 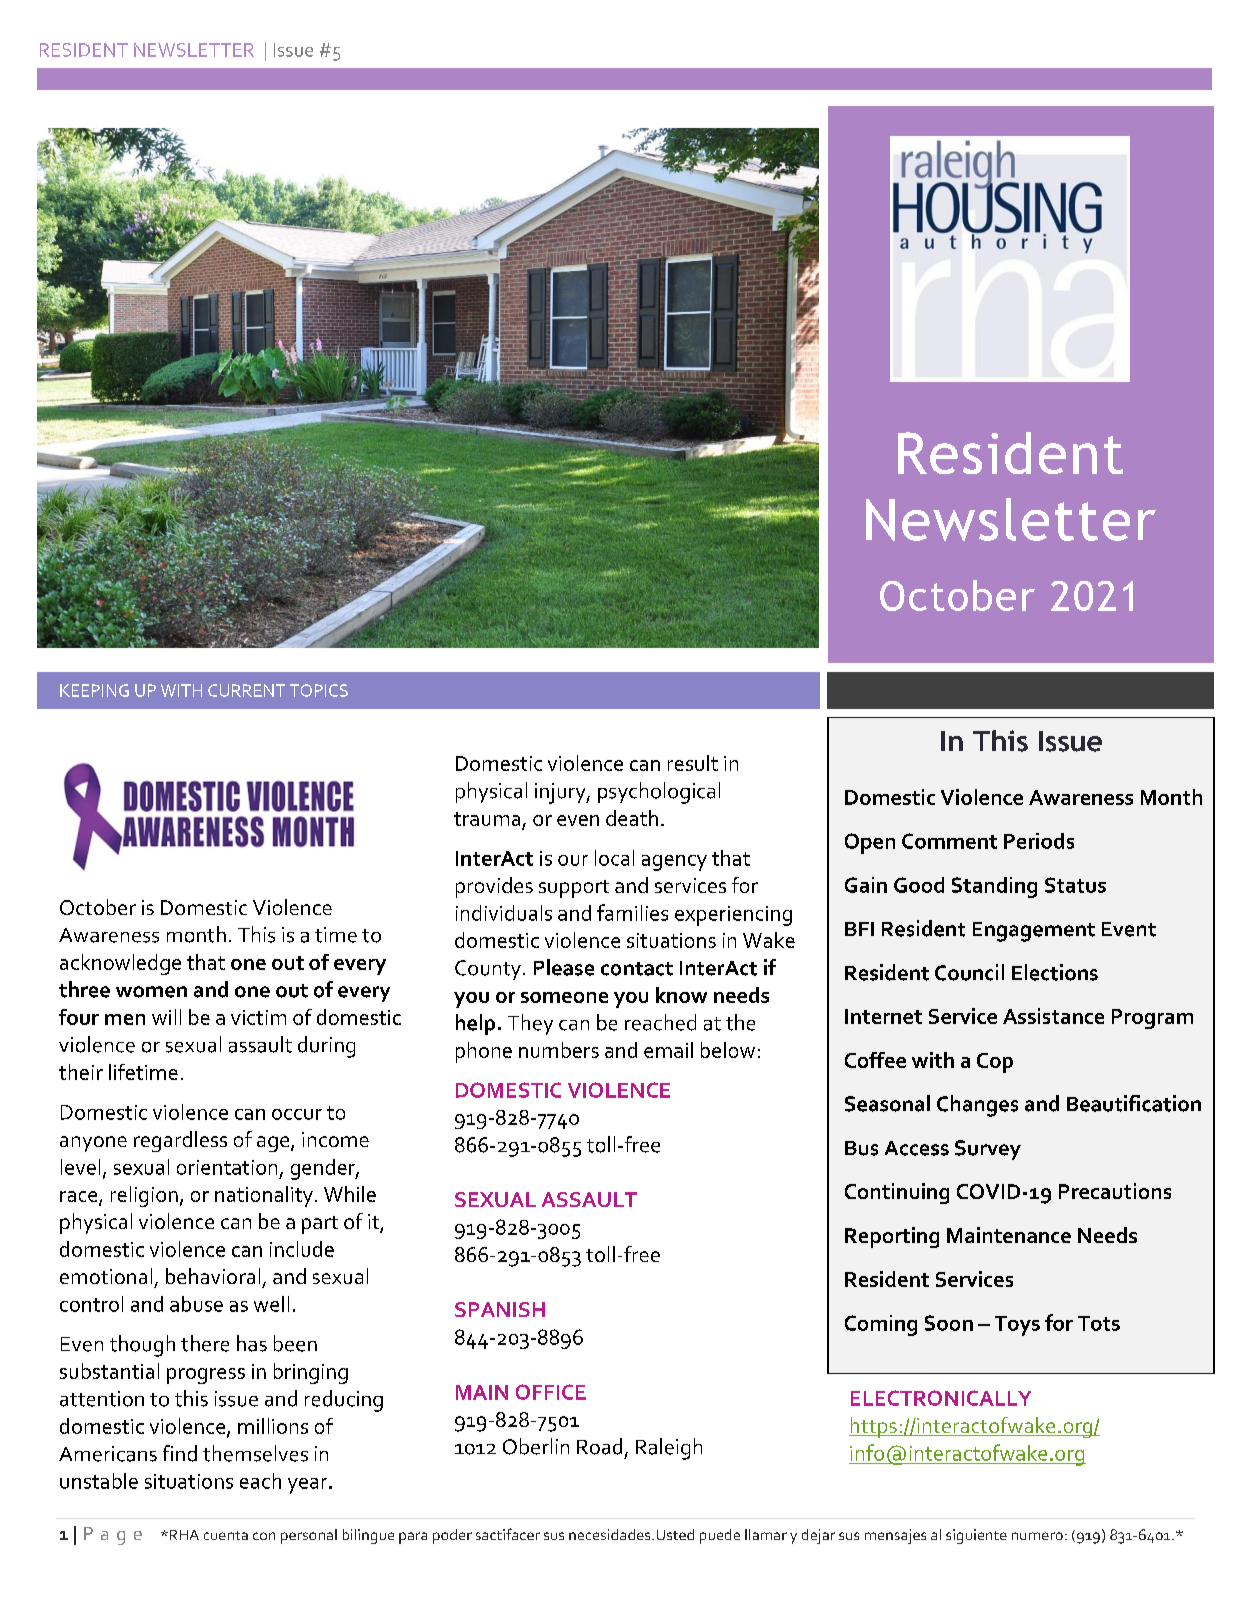 I want to click on CURRENT, so click(x=246, y=690).
